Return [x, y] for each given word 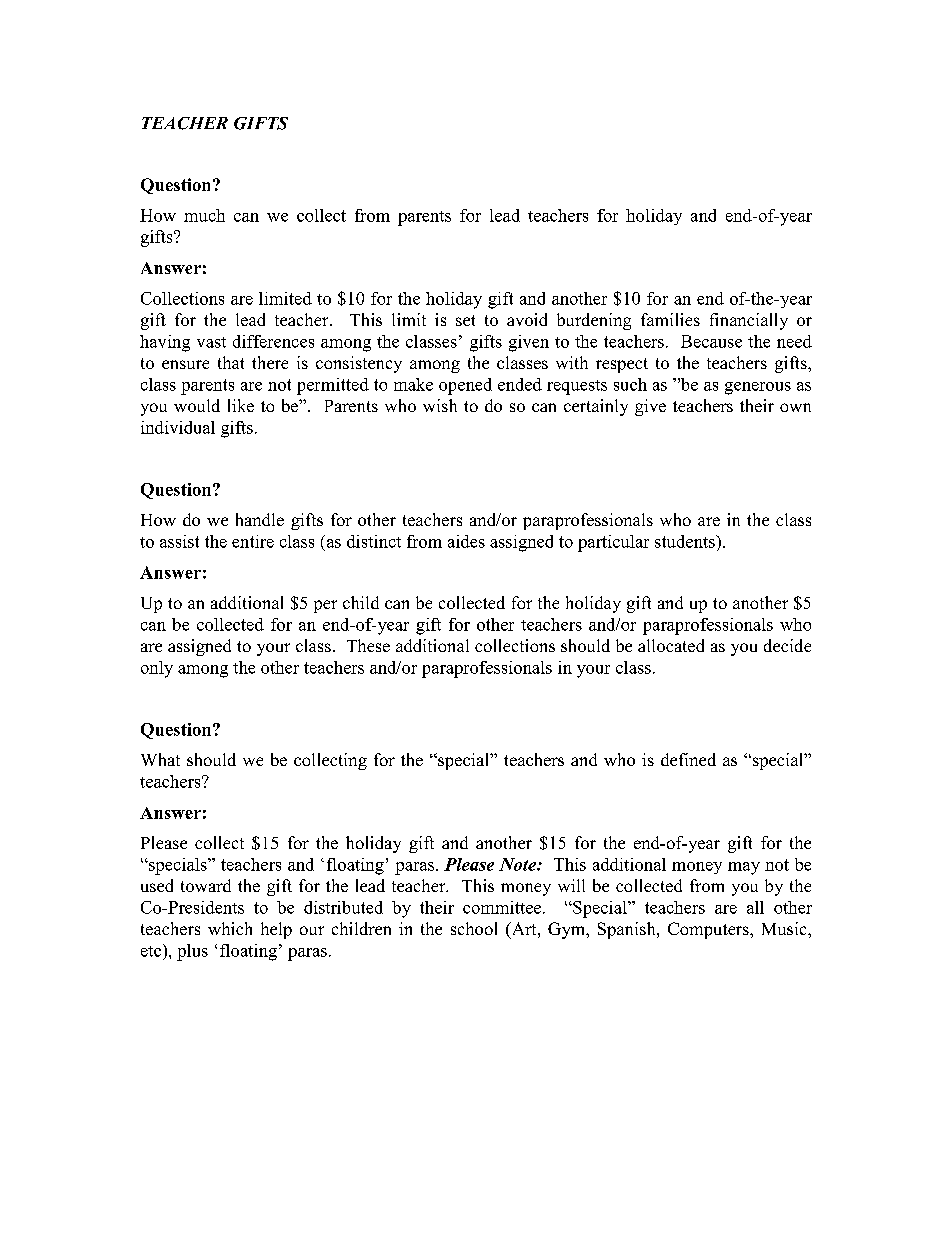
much [204, 215]
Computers [709, 930]
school [474, 928]
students [686, 541]
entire [253, 541]
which [230, 928]
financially [749, 321]
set [465, 320]
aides [466, 541]
